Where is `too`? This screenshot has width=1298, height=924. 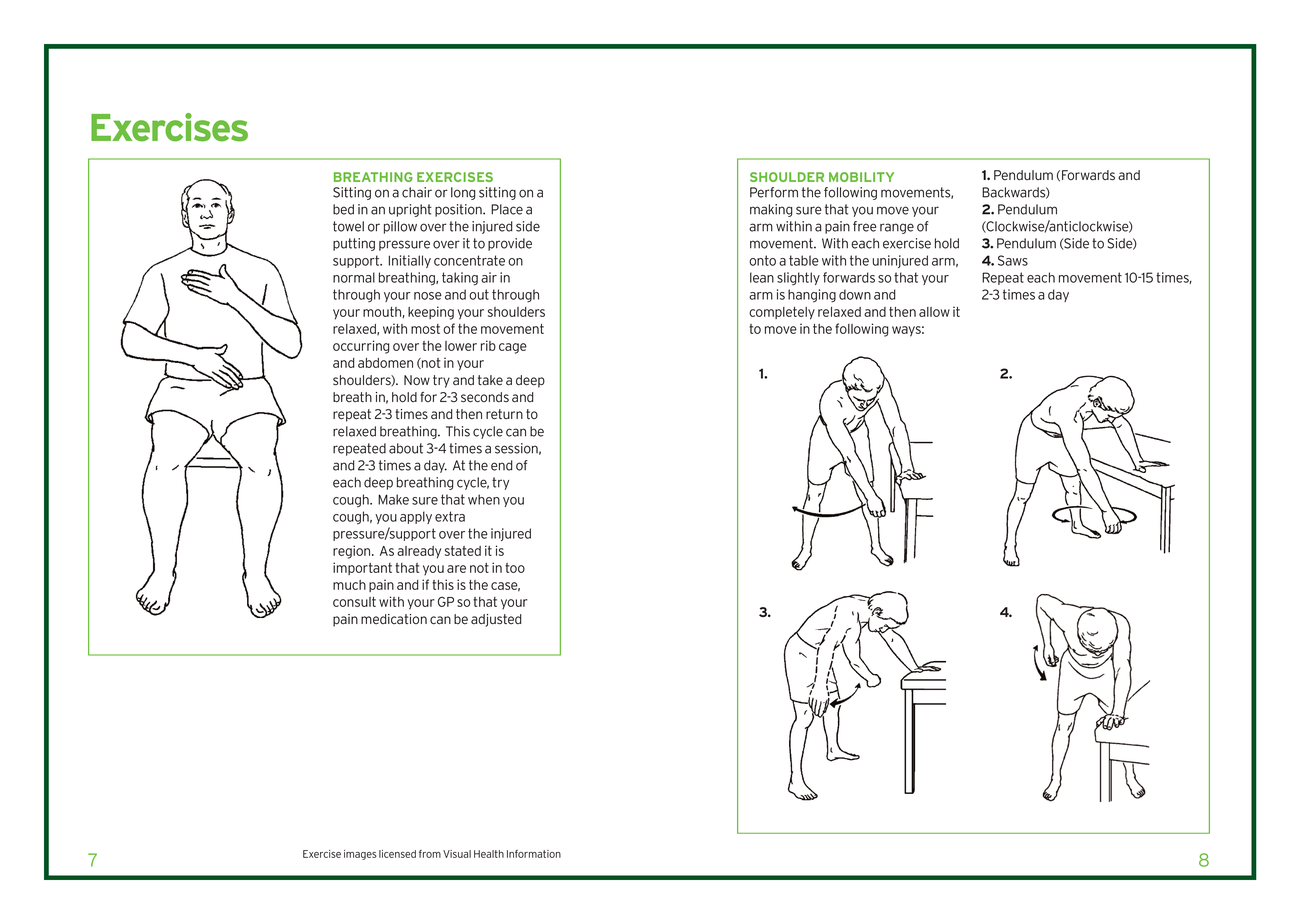 too is located at coordinates (515, 568).
